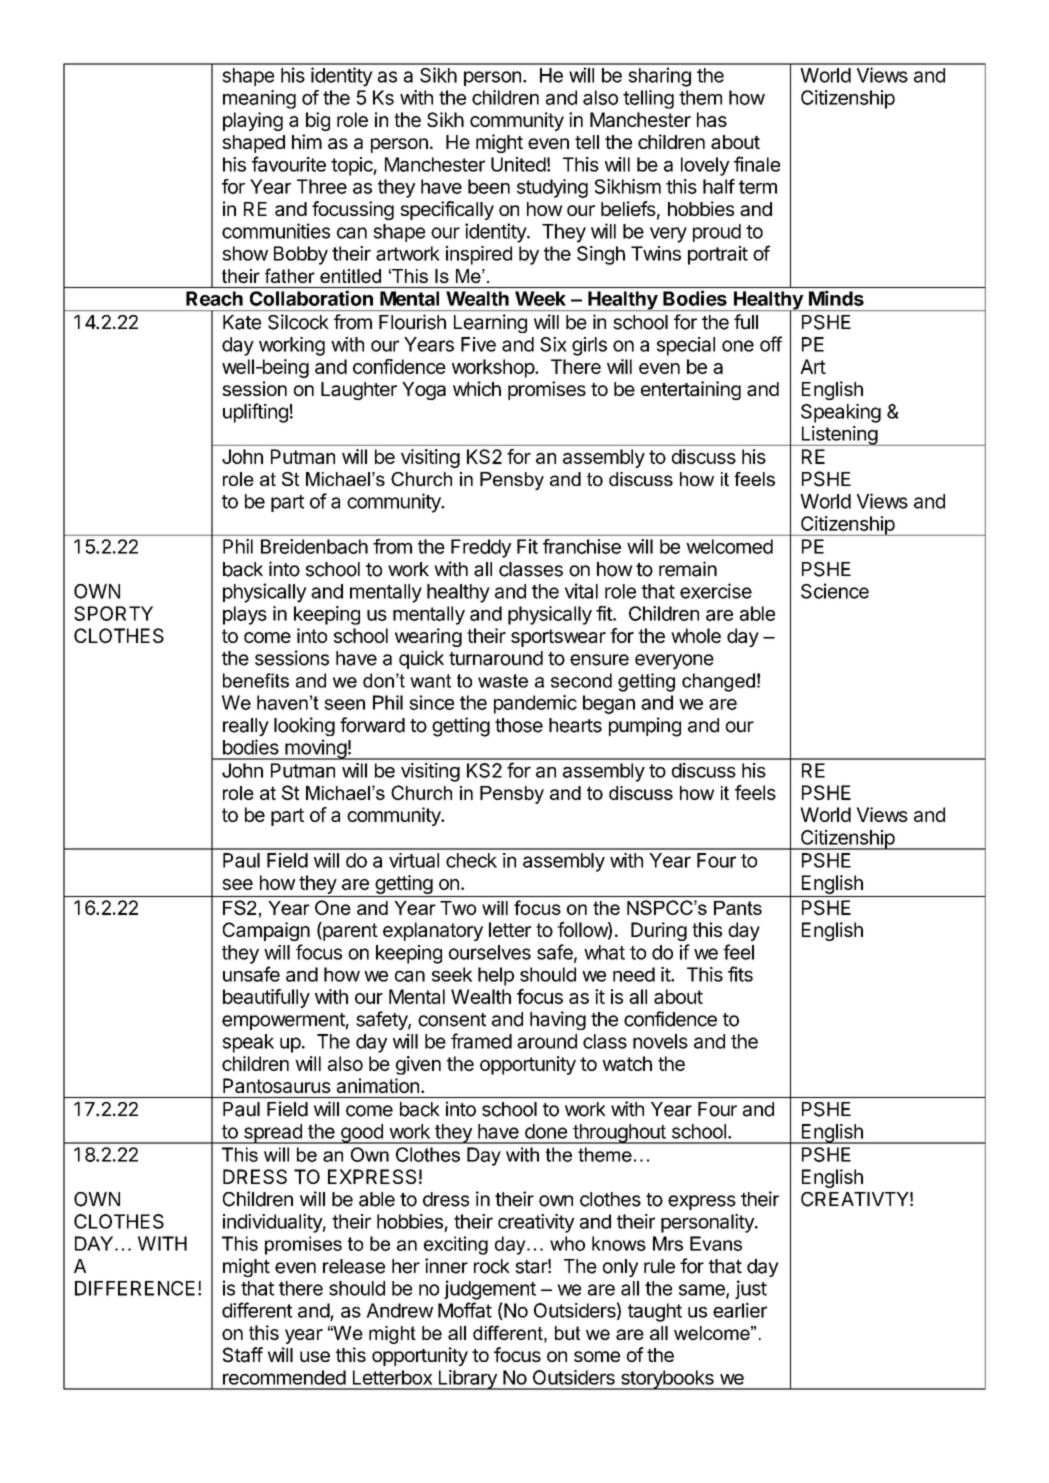 This screenshot has height=1483, width=1049. I want to click on spread, so click(272, 1134).
